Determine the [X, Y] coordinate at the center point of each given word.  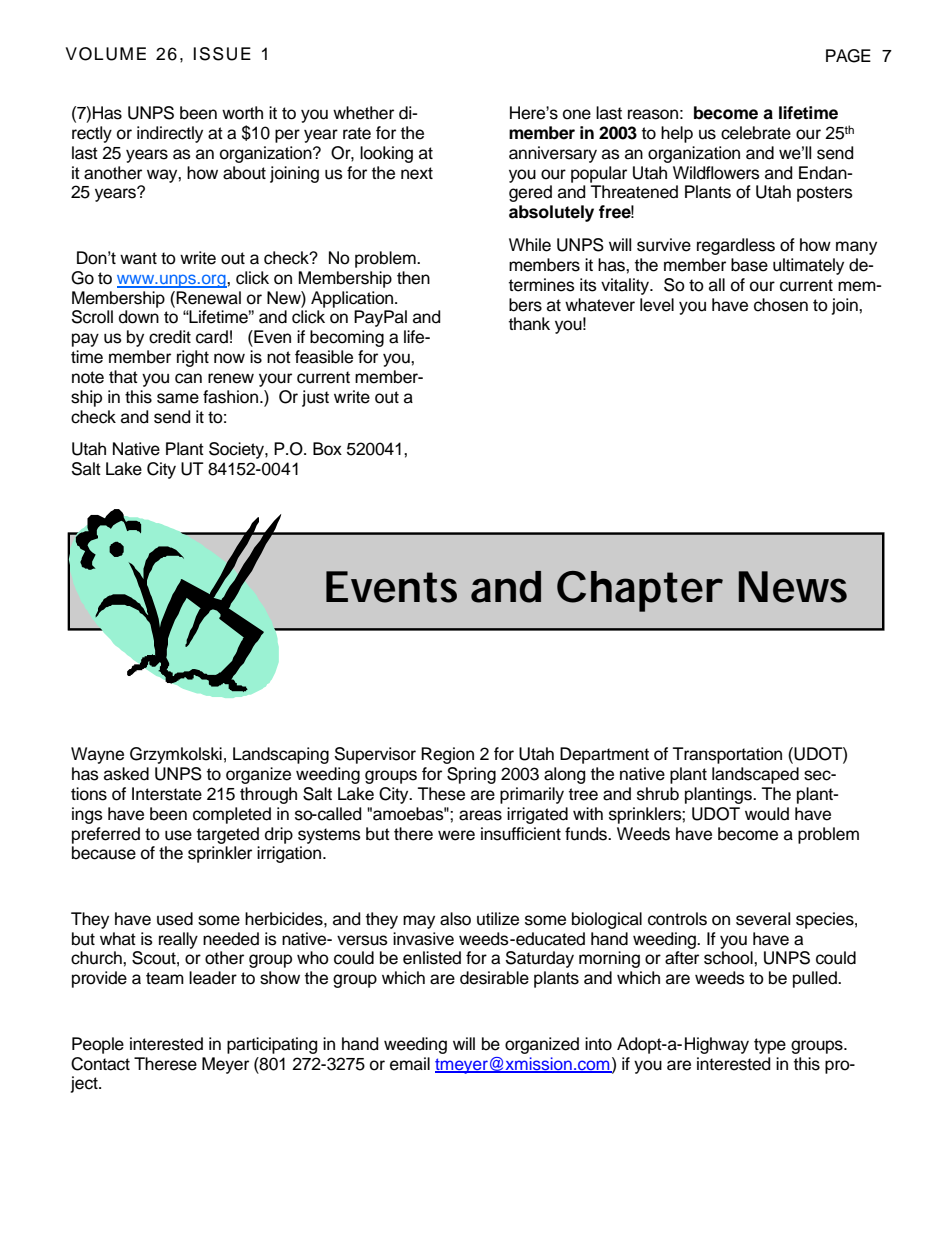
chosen [781, 305]
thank [529, 324]
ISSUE [222, 54]
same [178, 398]
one [577, 114]
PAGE [848, 56]
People [98, 1045]
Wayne [97, 755]
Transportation [727, 755]
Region [447, 755]
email [410, 1064]
